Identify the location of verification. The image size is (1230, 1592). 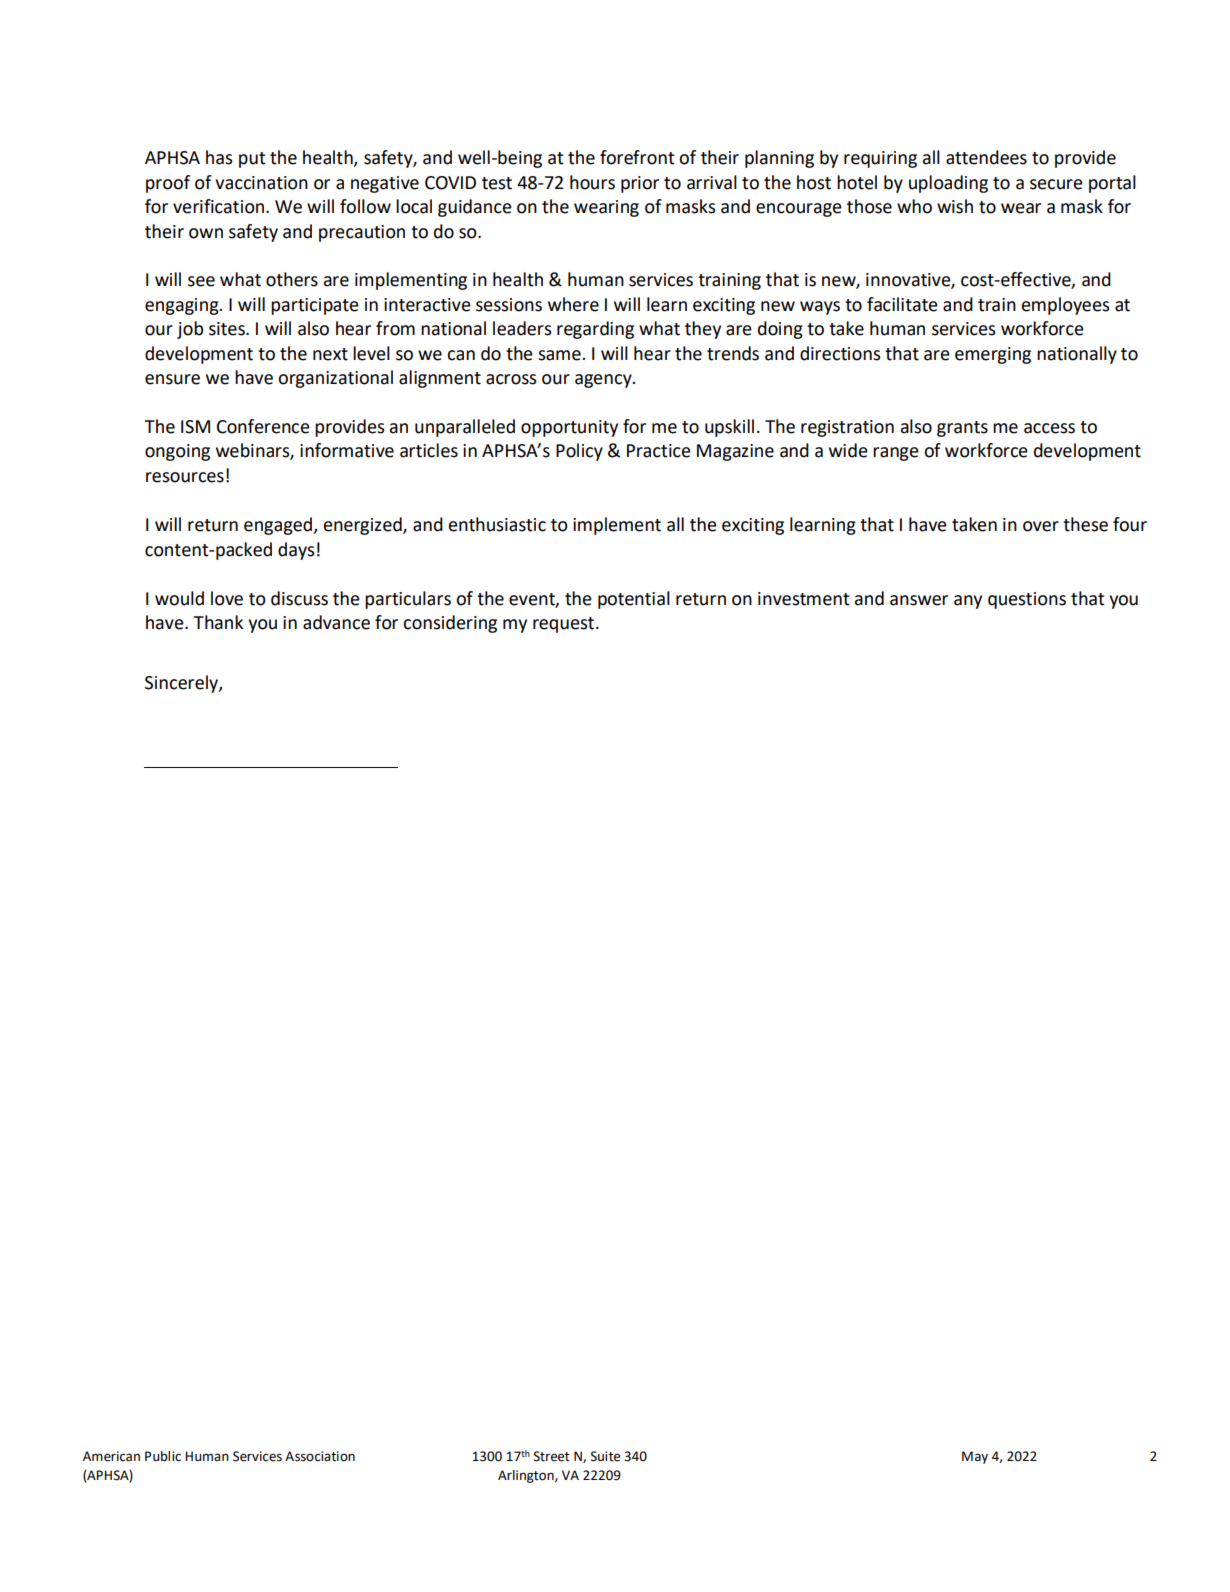
(218, 206).
